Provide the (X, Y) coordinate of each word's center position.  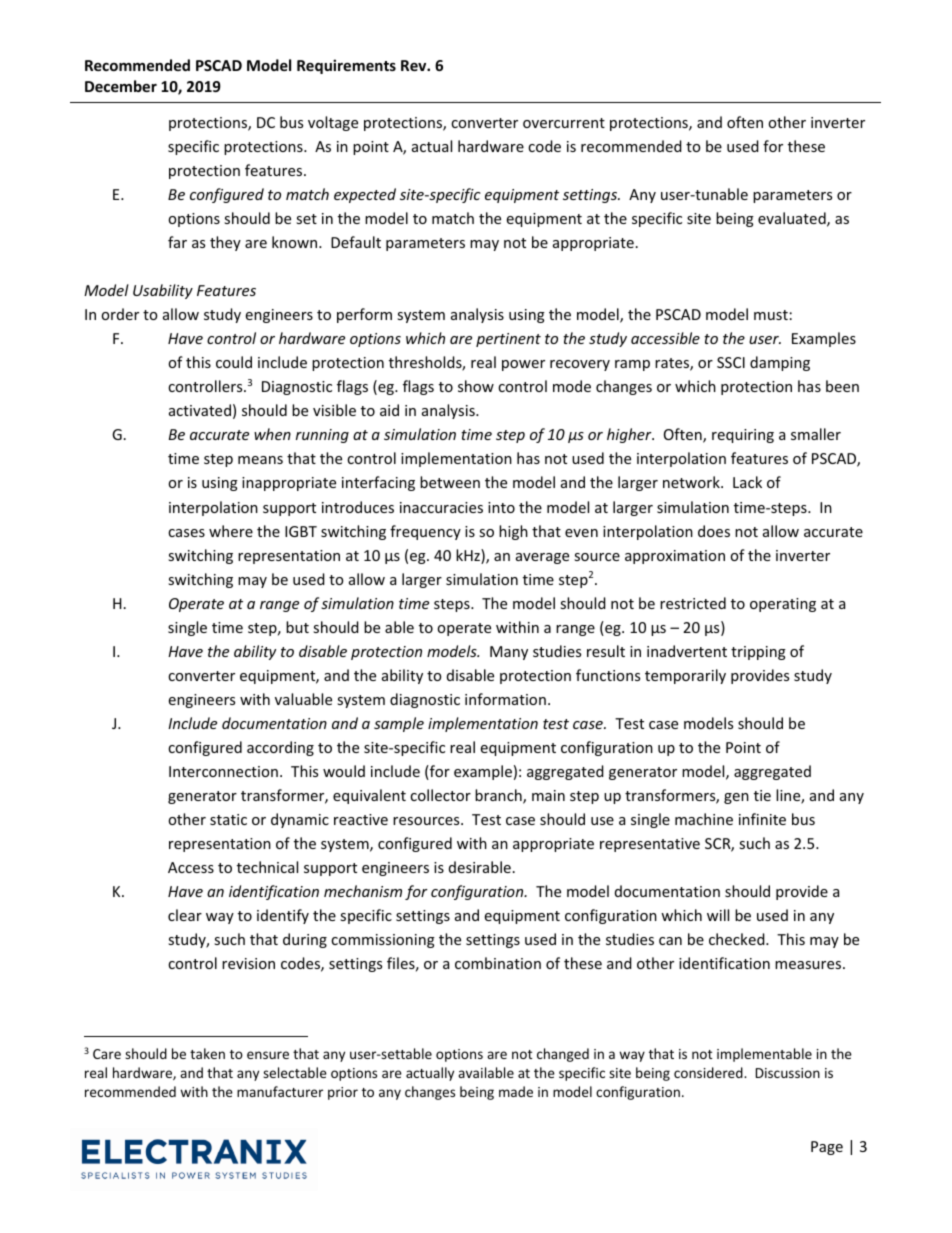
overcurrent (564, 123)
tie (762, 795)
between (450, 482)
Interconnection (223, 771)
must (771, 315)
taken (207, 1053)
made (516, 1091)
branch (499, 796)
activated (200, 410)
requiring (743, 436)
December (121, 86)
